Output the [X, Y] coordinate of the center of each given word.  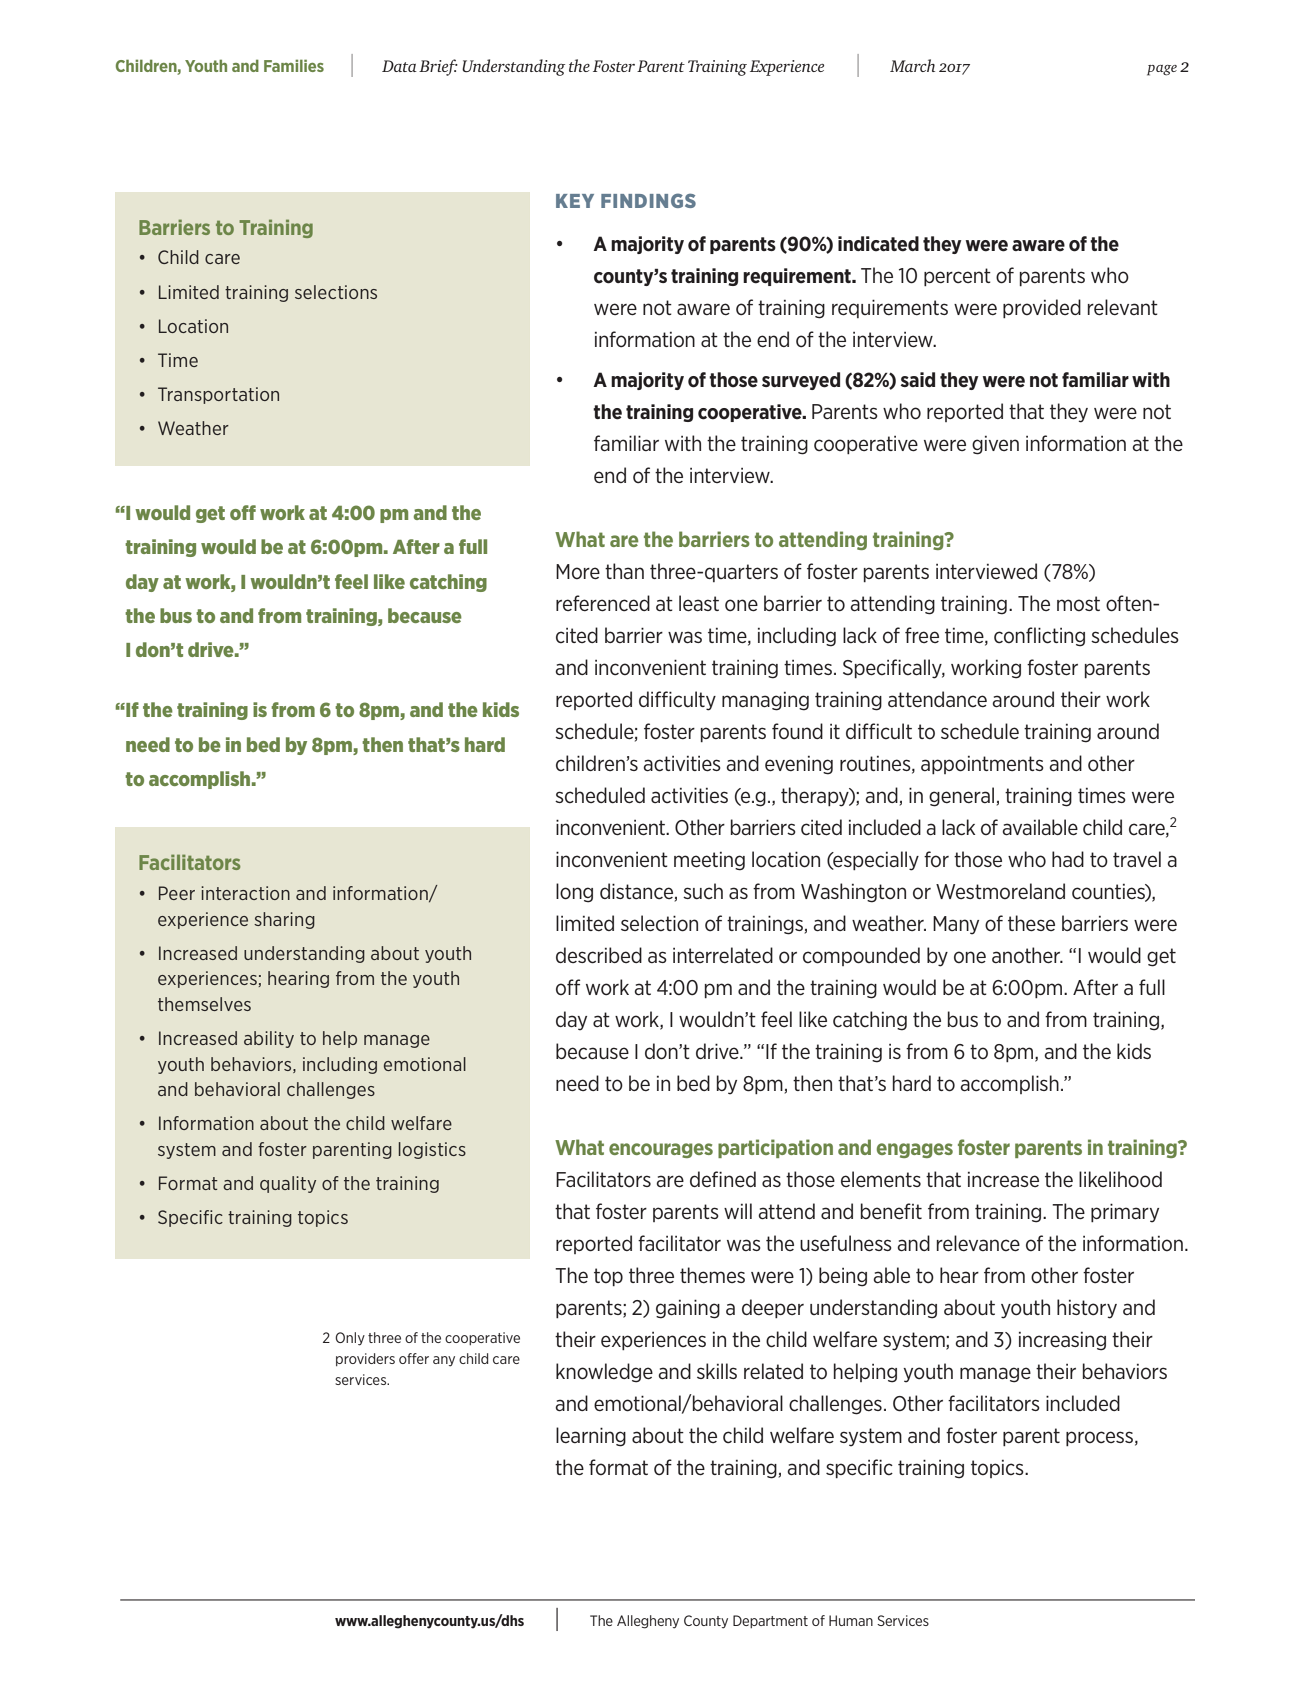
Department [770, 1621]
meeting [709, 861]
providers [365, 1359]
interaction [245, 893]
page [1162, 70]
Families [294, 65]
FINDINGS [648, 200]
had [1068, 859]
